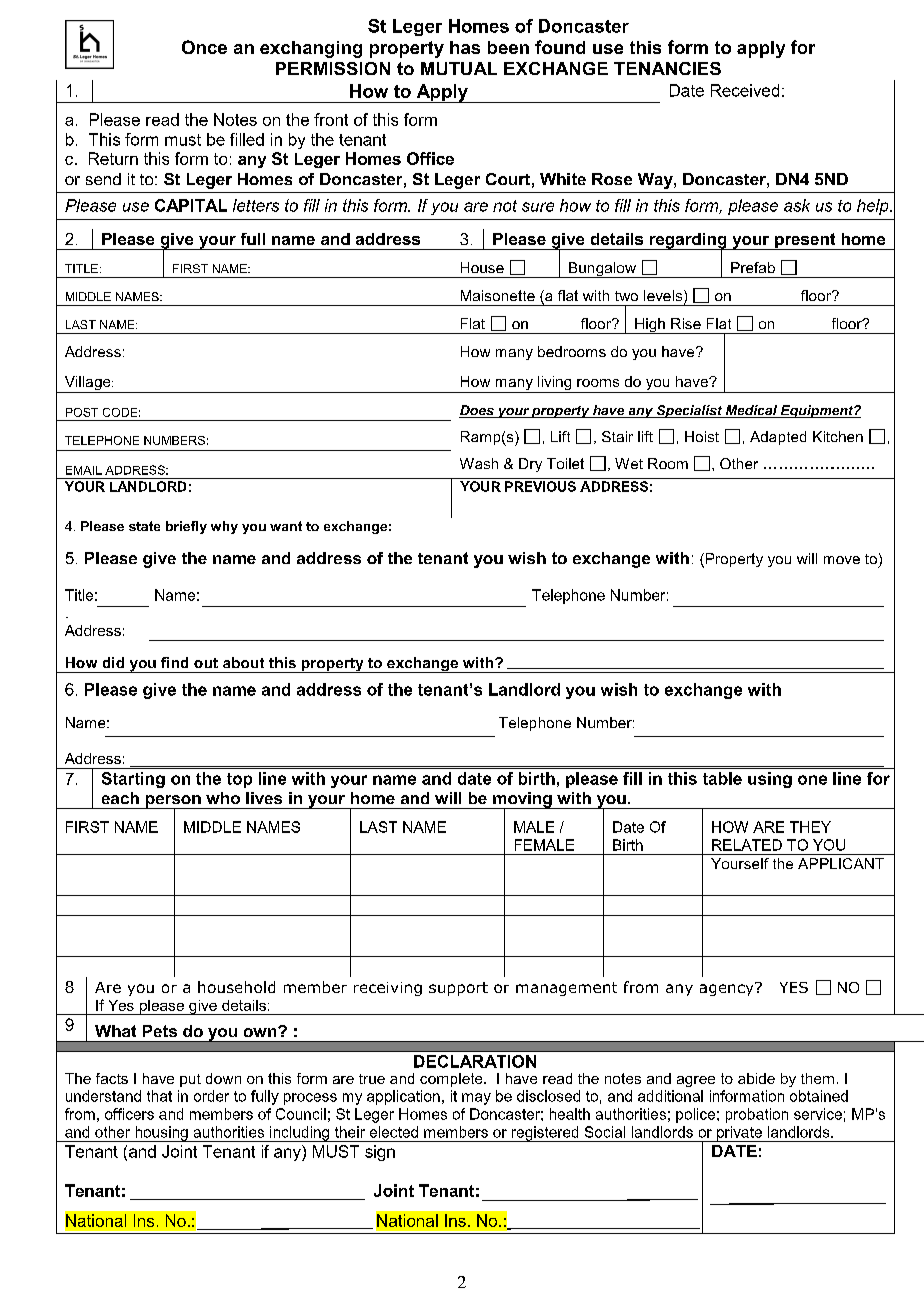  Describe the element at coordinates (204, 47) in the screenshot. I see `Once` at that location.
